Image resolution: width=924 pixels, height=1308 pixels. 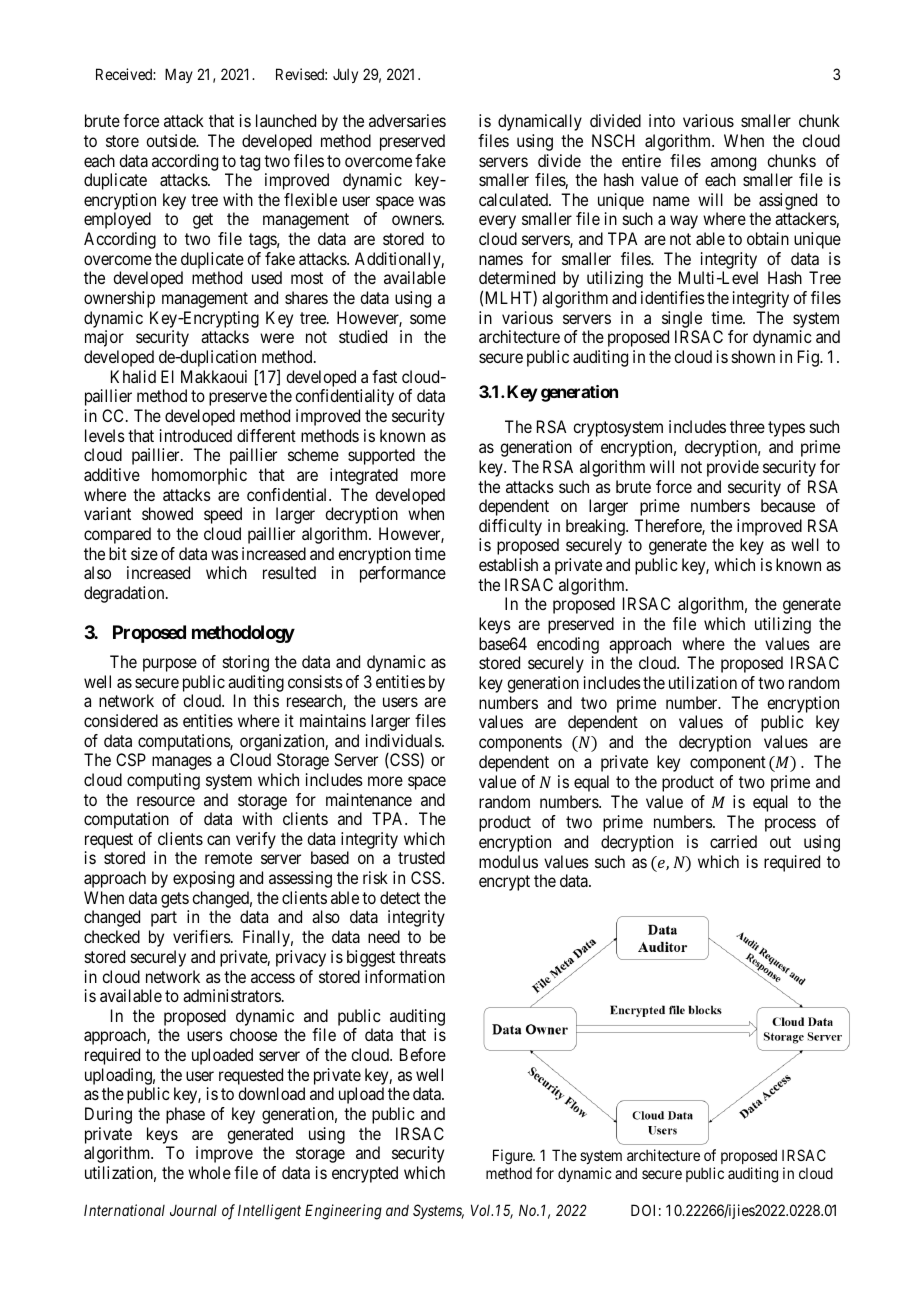 What do you see at coordinates (209, 1172) in the screenshot?
I see `whole` at bounding box center [209, 1172].
